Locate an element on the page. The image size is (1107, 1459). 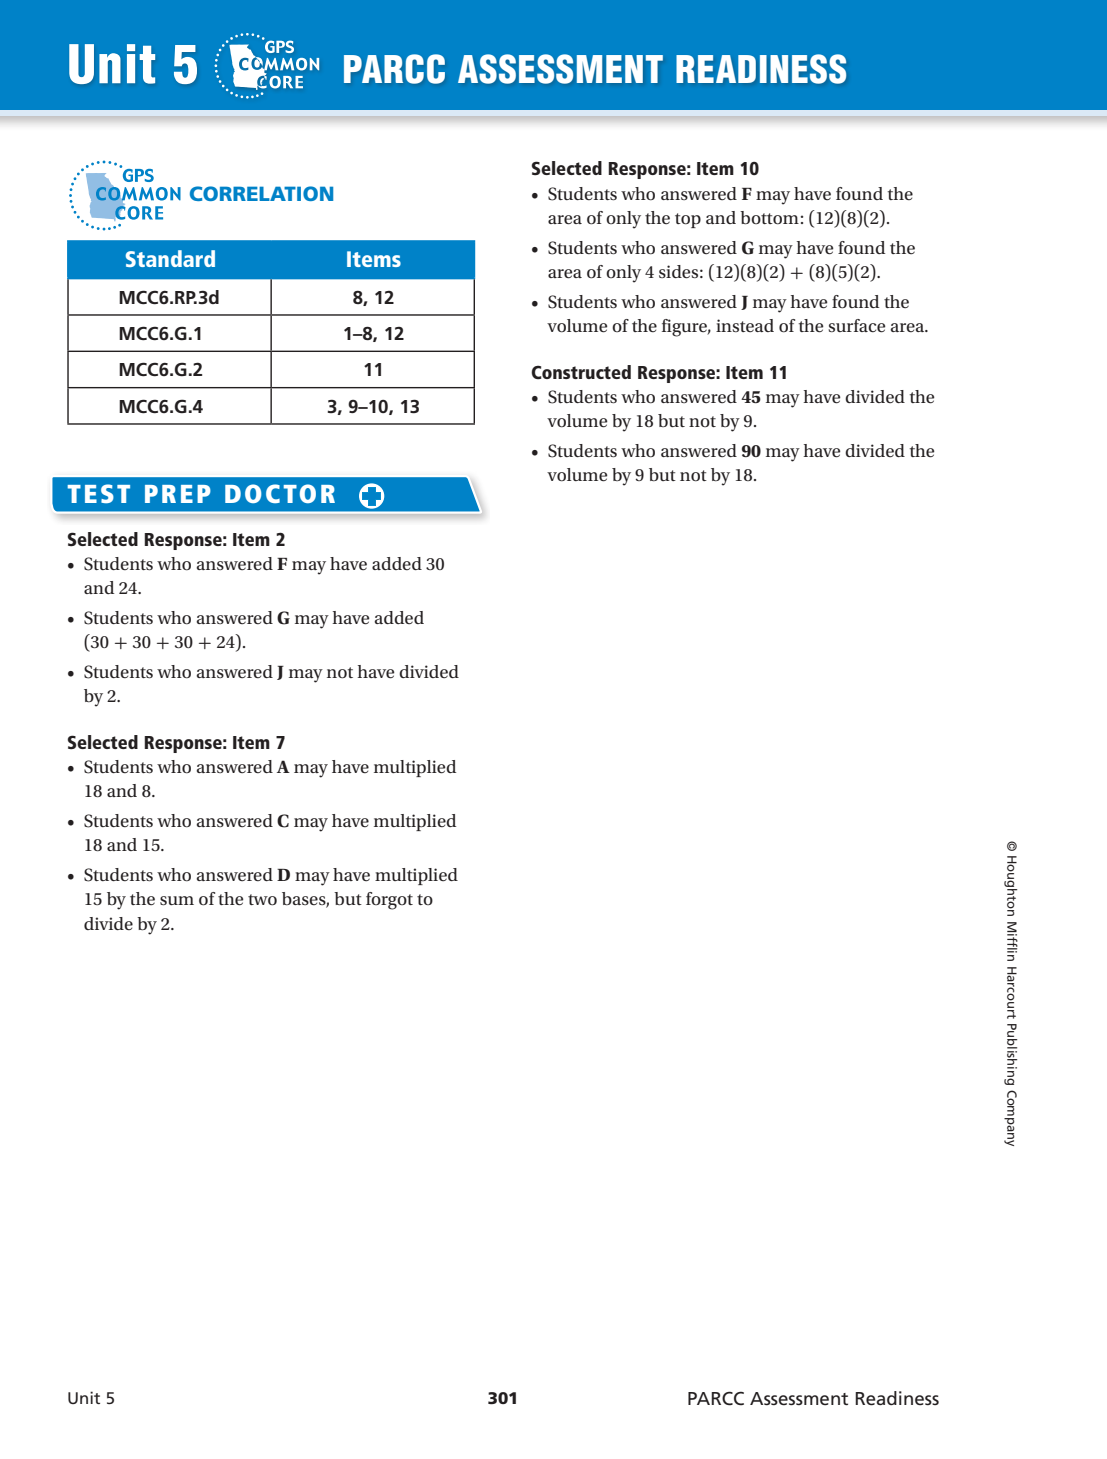
Constructed is located at coordinates (581, 372).
